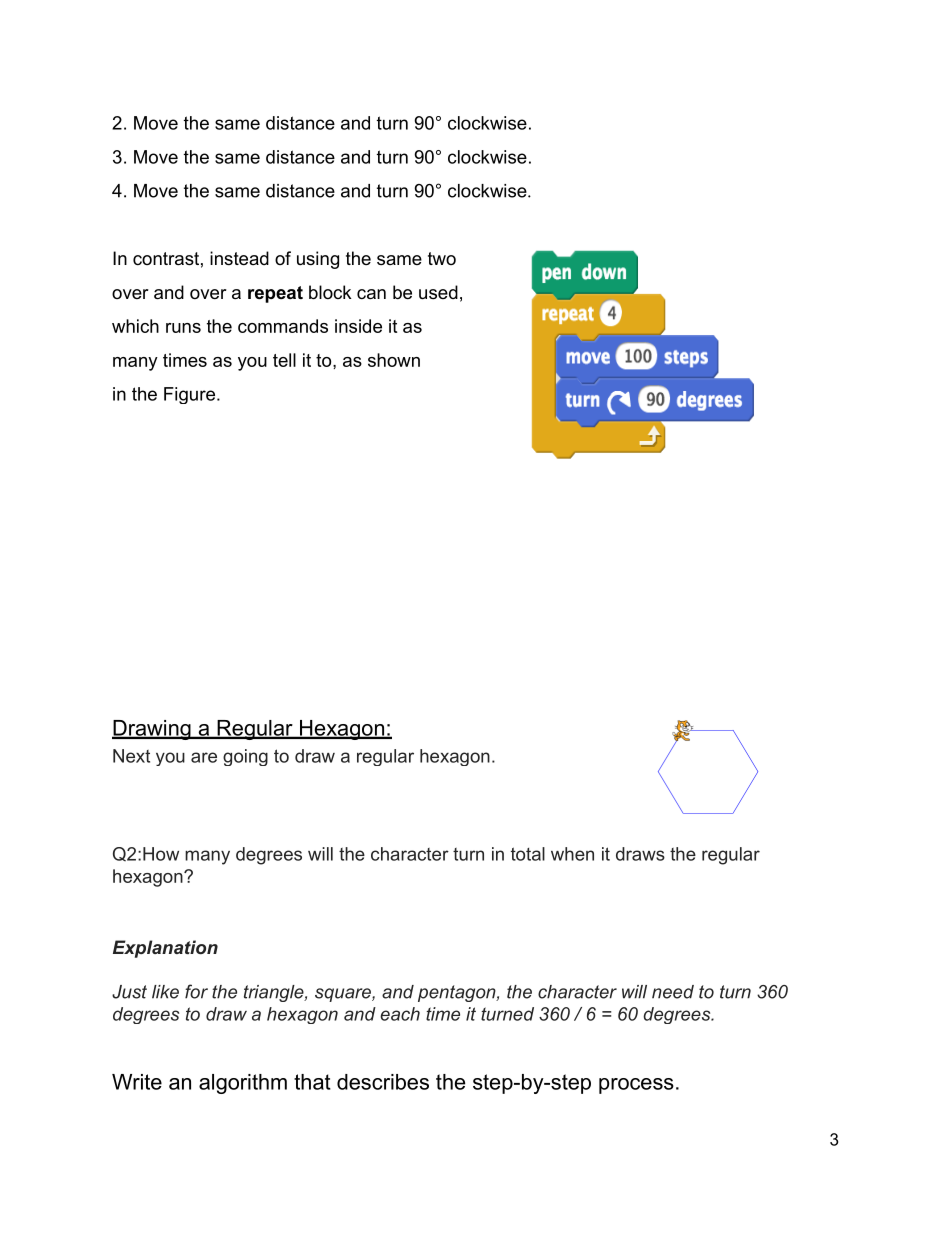 The width and height of the screenshot is (952, 1233). What do you see at coordinates (166, 259) in the screenshot?
I see `contrast` at bounding box center [166, 259].
